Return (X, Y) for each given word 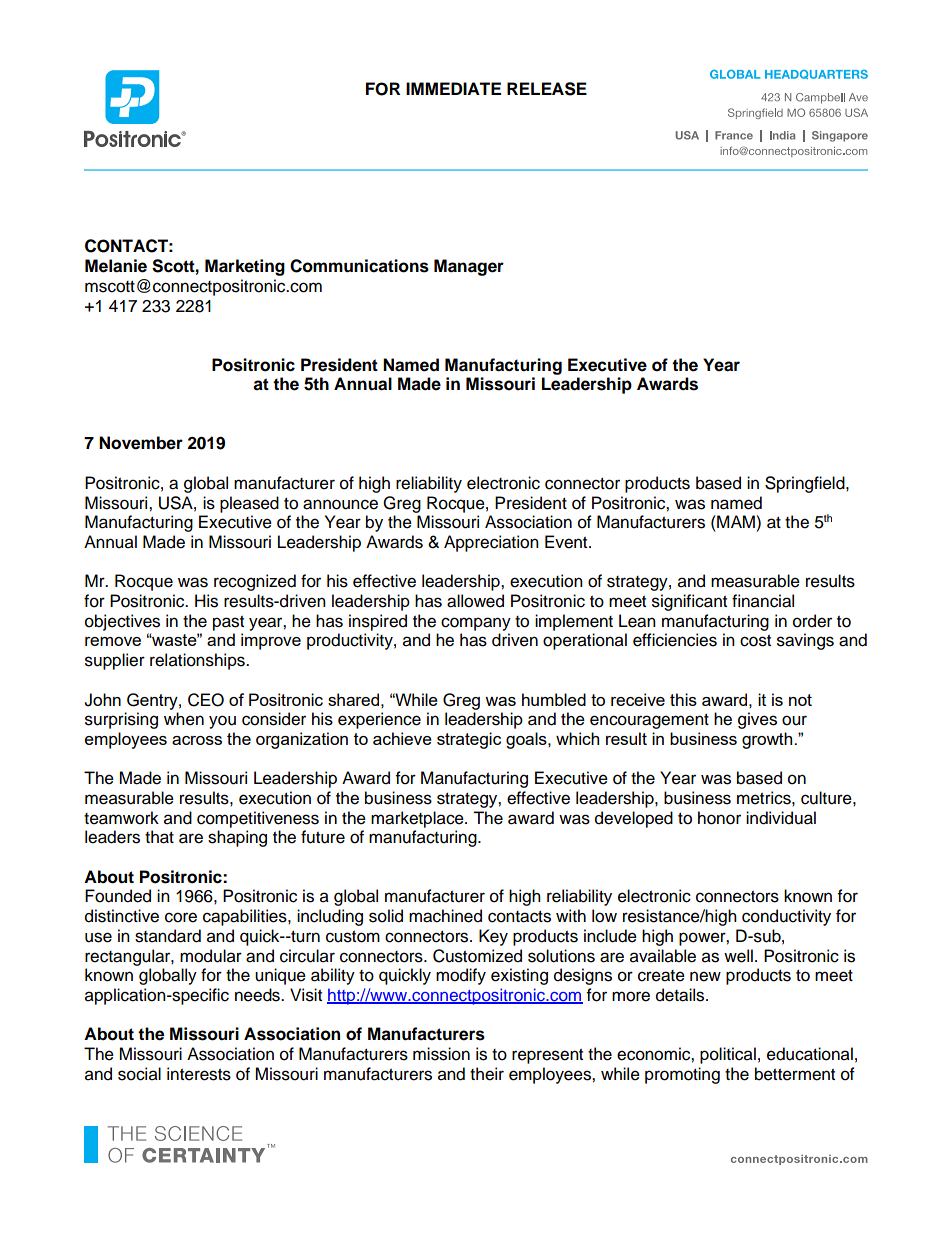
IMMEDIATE (453, 88)
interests (199, 1074)
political (728, 1055)
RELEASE (547, 89)
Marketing (245, 267)
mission (441, 1054)
